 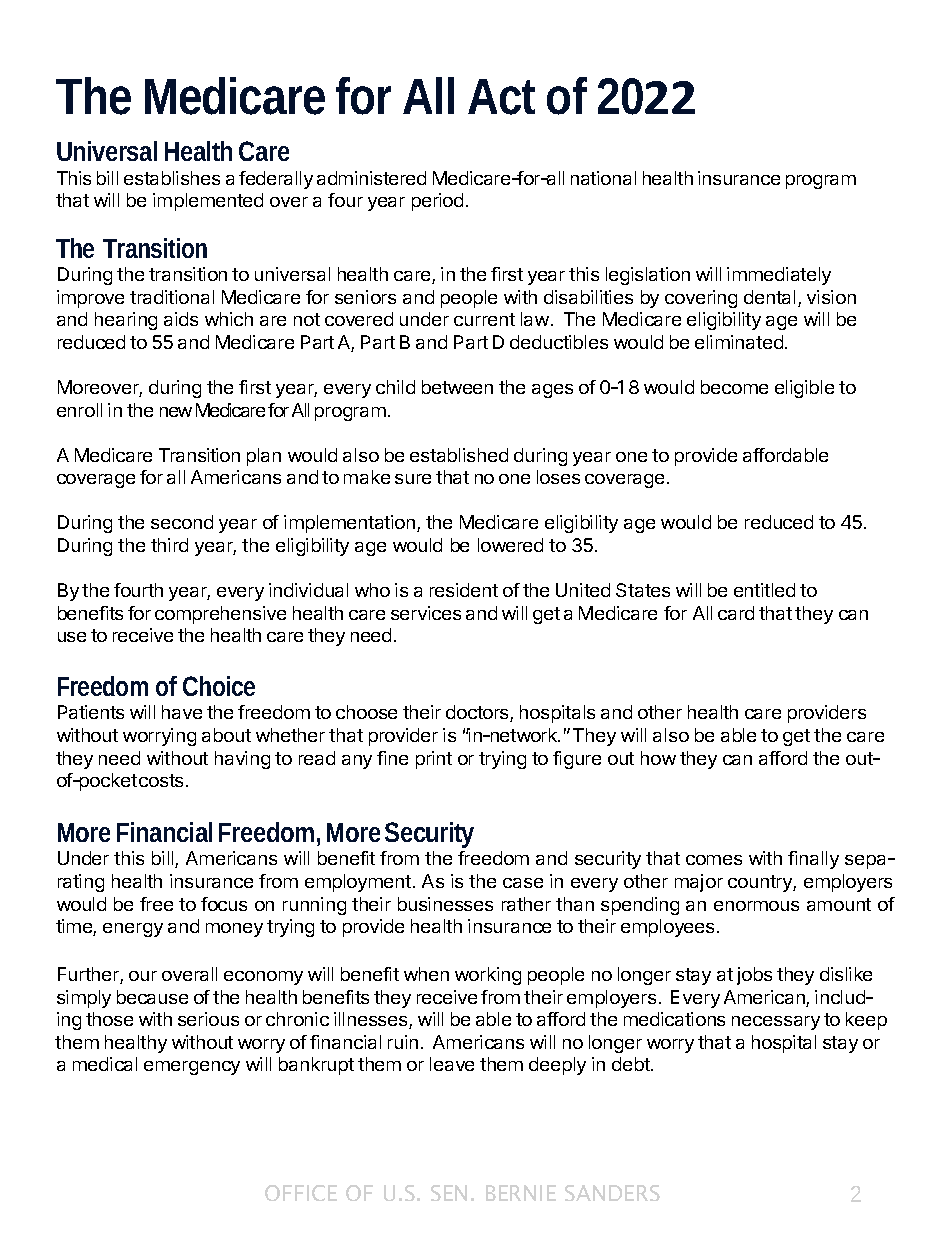 I want to click on leave, so click(x=452, y=1064).
